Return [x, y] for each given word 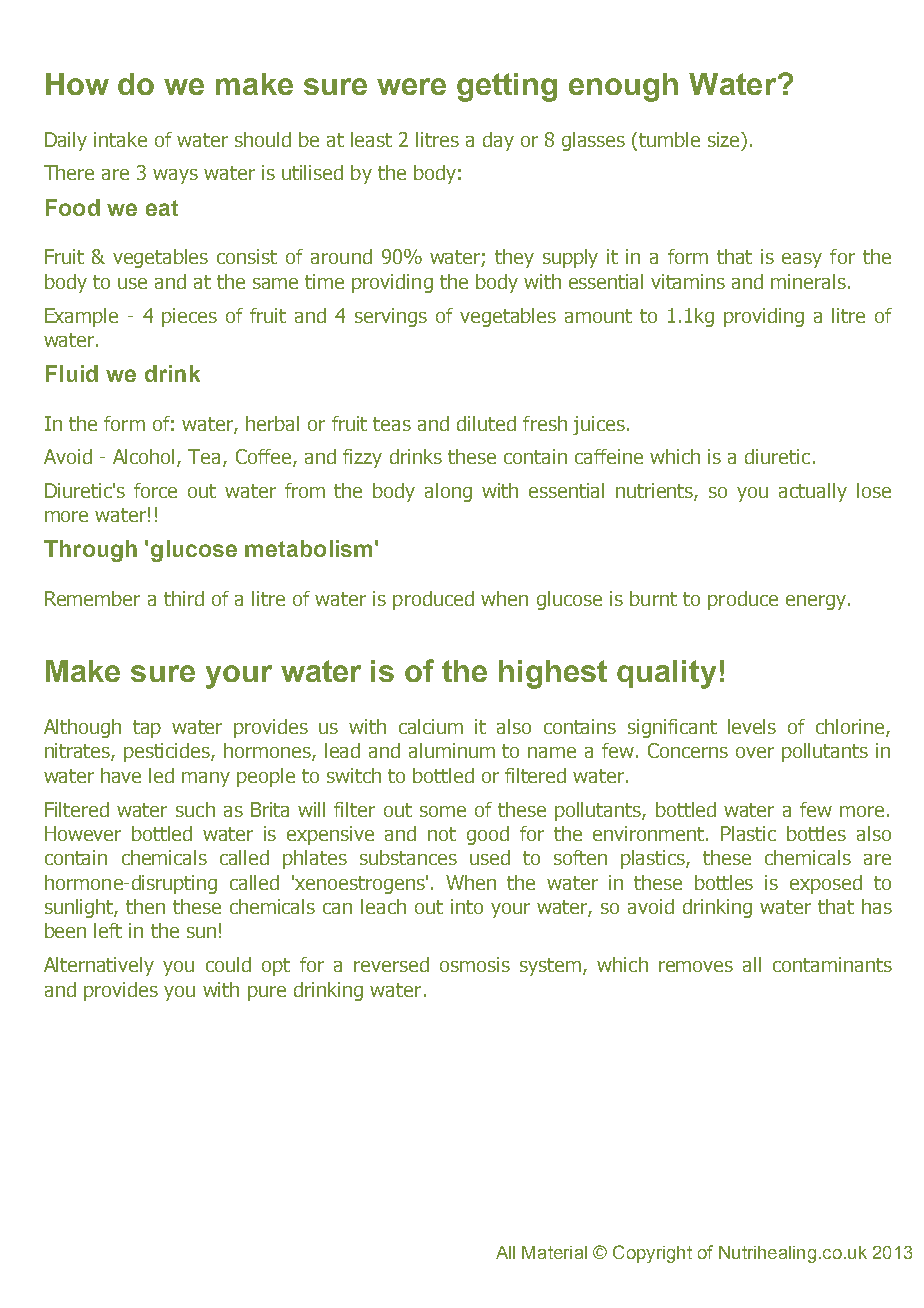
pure [267, 993]
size [725, 141]
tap [147, 729]
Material [554, 1252]
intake [120, 139]
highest [553, 674]
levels [752, 726]
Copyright [652, 1254]
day [498, 141]
